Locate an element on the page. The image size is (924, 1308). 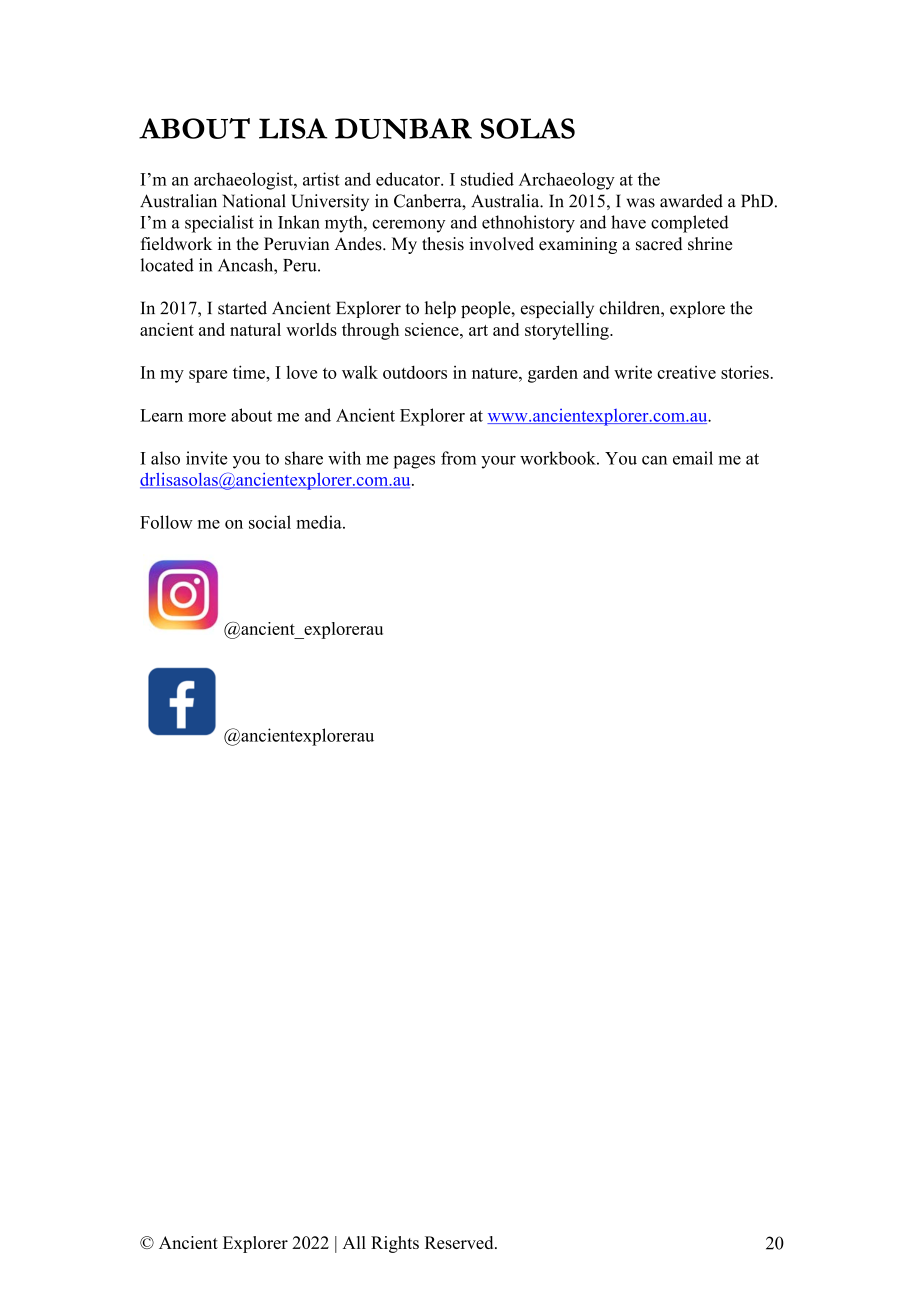
email is located at coordinates (693, 458).
